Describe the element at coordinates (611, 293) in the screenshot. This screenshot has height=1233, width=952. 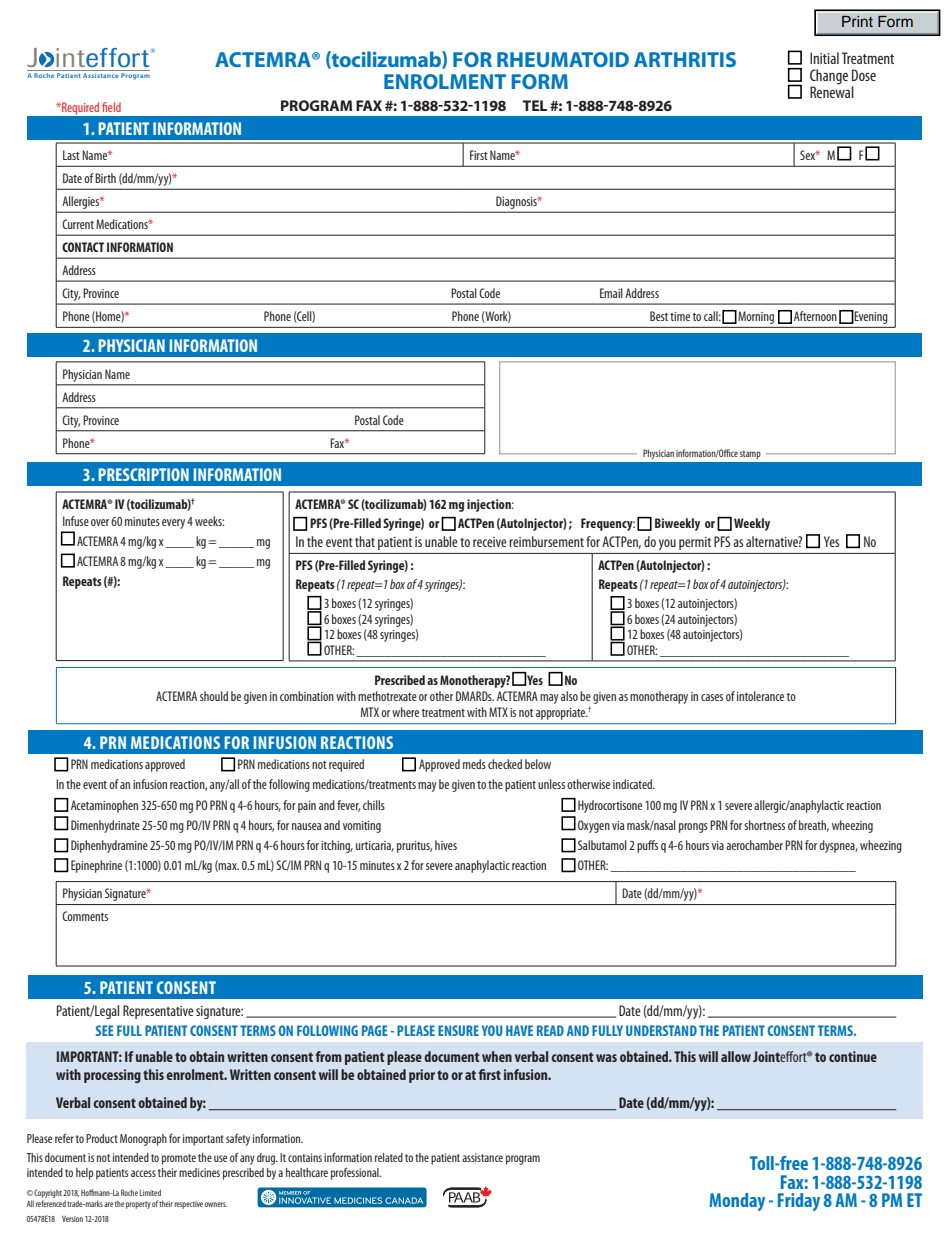
I see `Email` at that location.
